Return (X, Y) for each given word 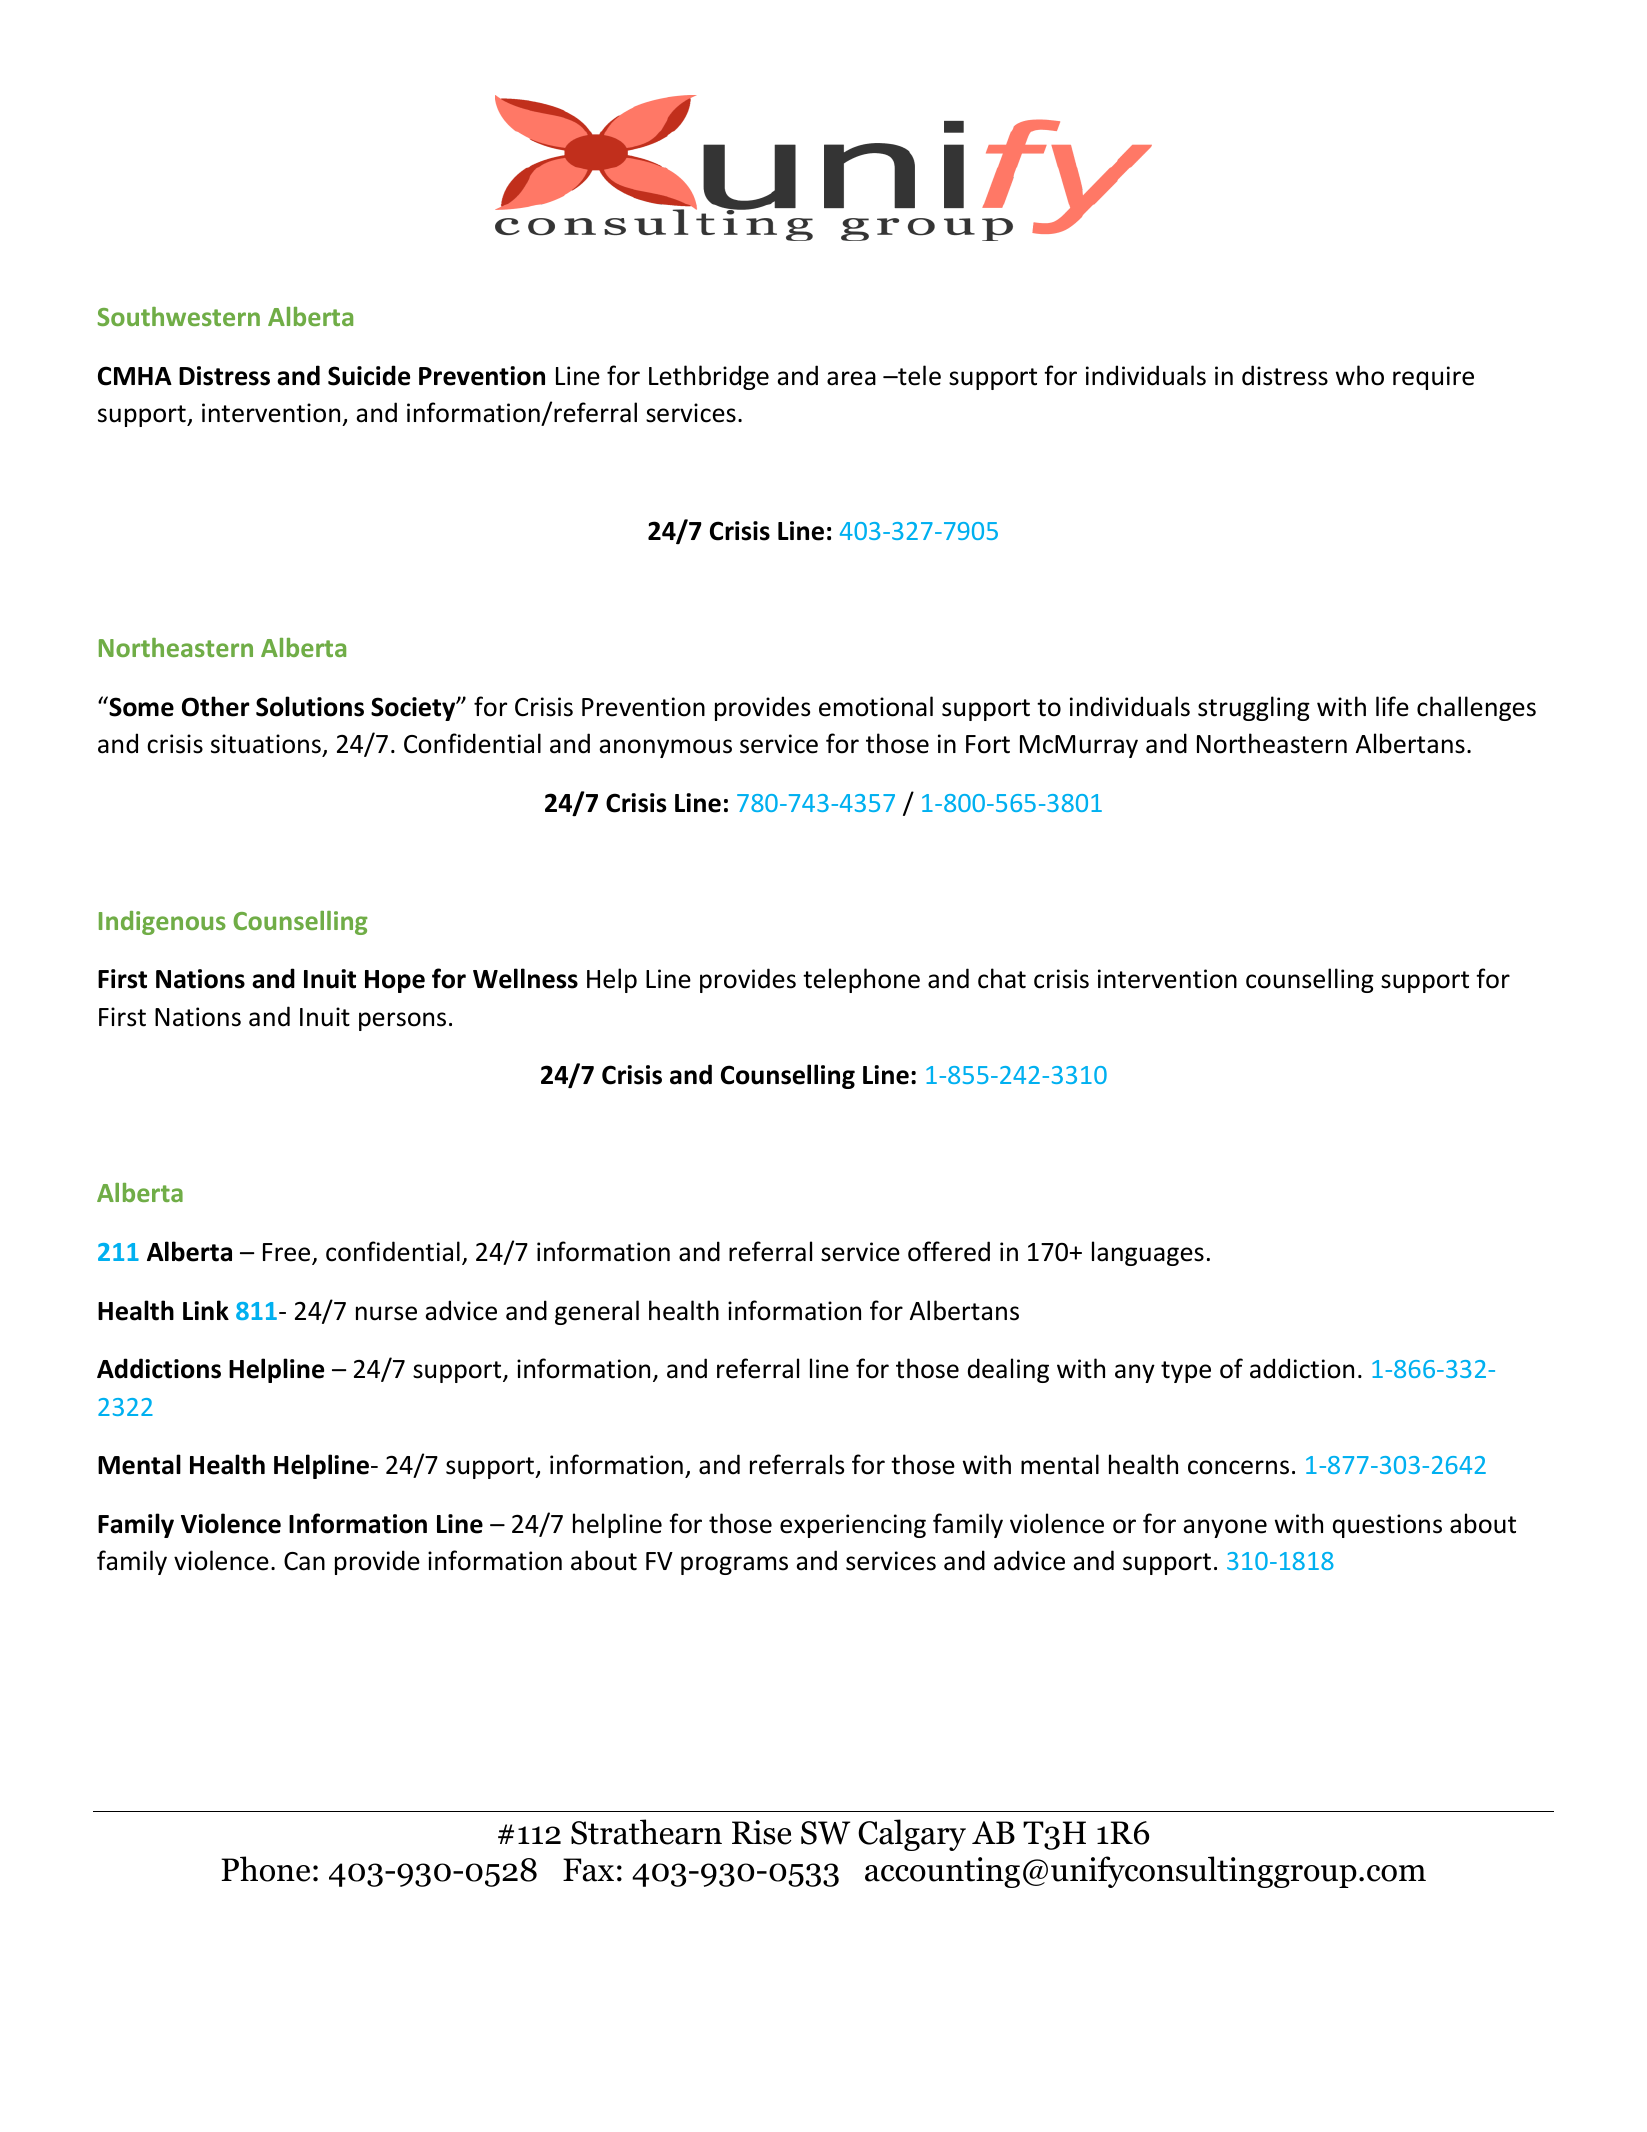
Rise (762, 1832)
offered (949, 1251)
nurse (386, 1313)
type (1186, 1372)
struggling (1254, 708)
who (1360, 375)
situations (266, 744)
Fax (588, 1870)
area (851, 378)
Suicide (369, 375)
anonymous (665, 748)
